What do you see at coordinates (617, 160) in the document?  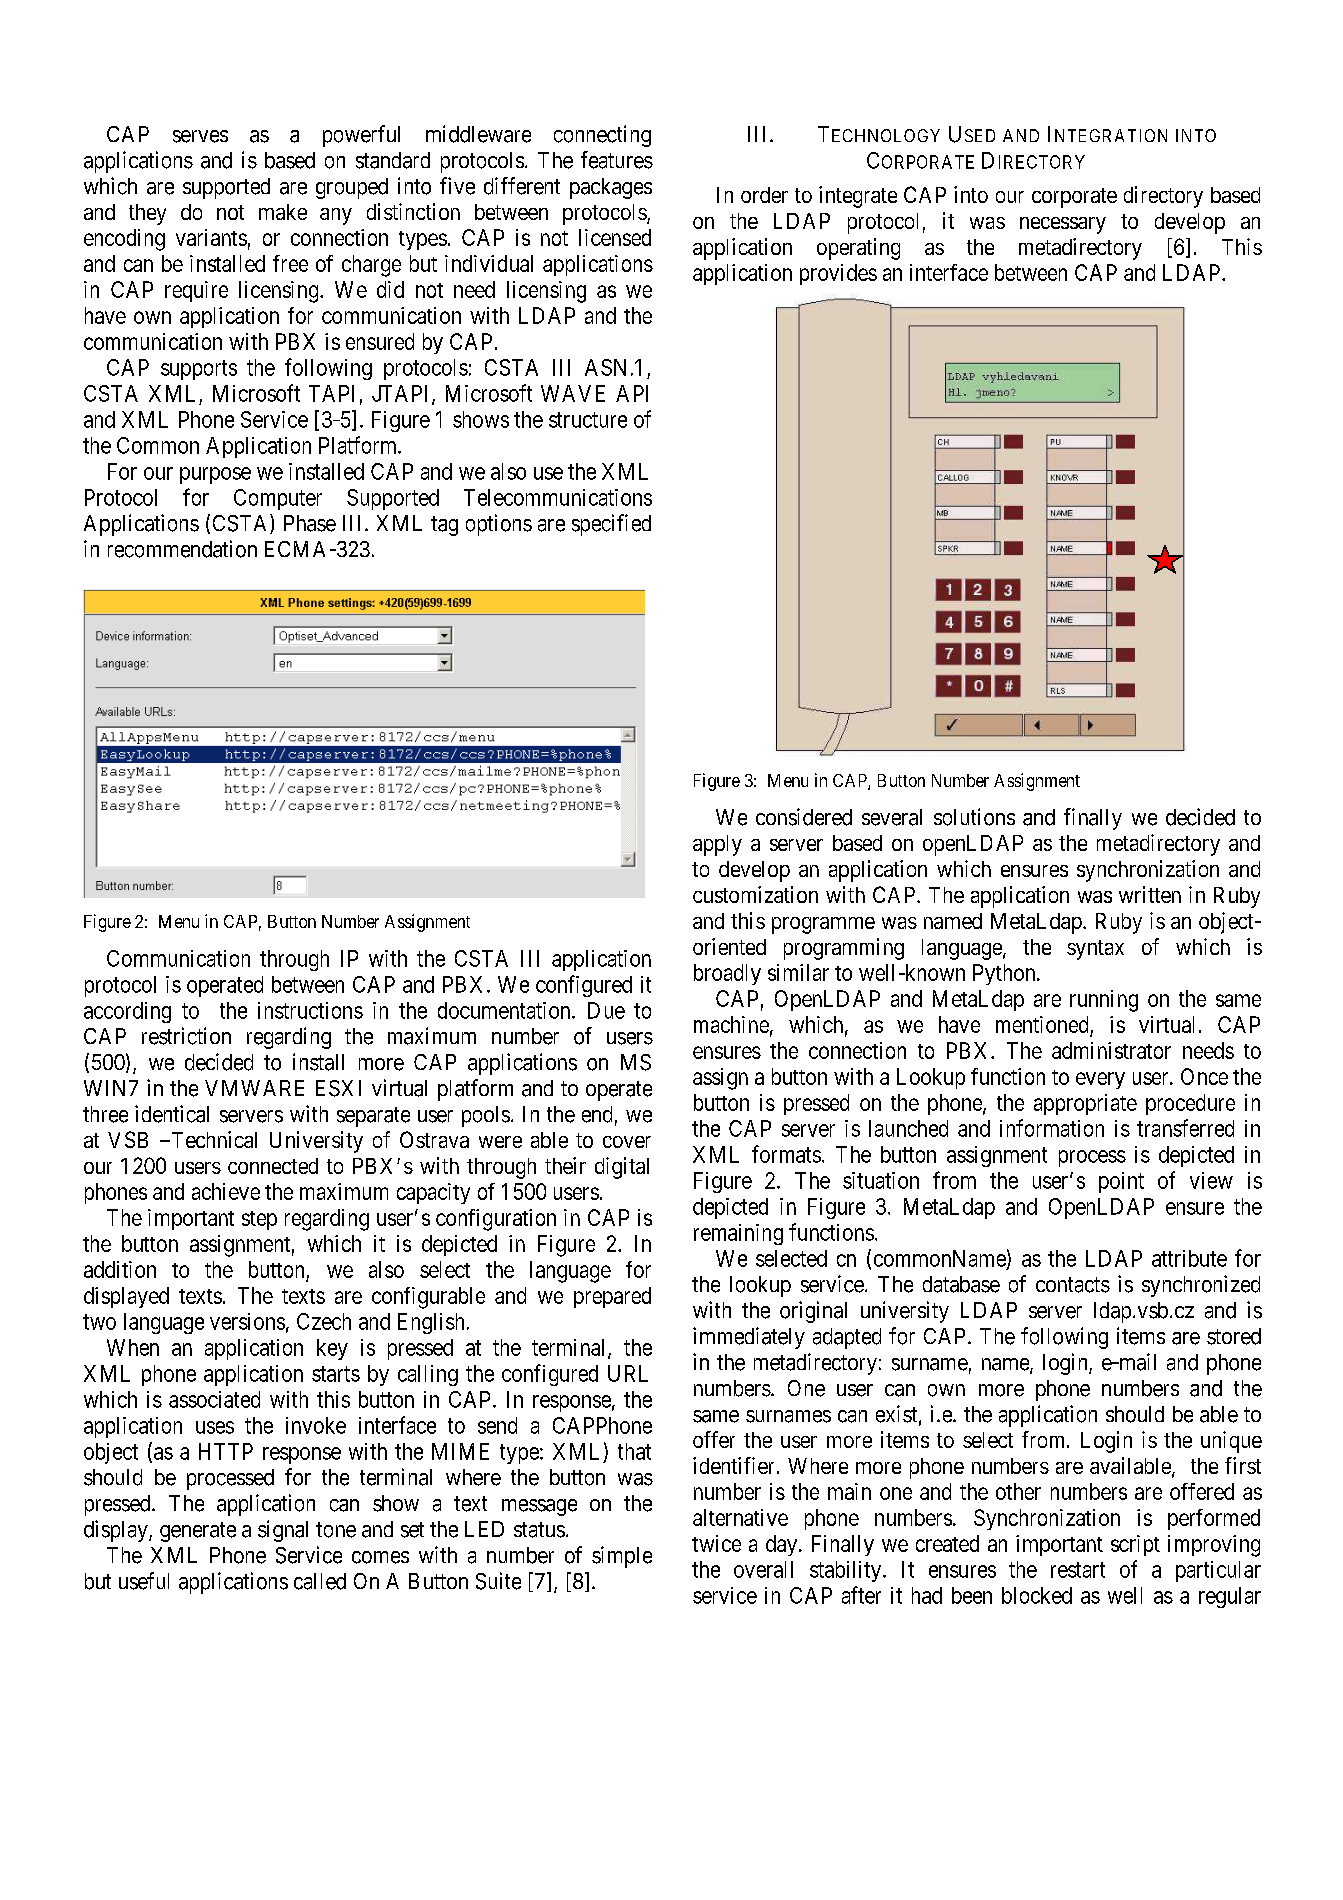 I see `features` at bounding box center [617, 160].
